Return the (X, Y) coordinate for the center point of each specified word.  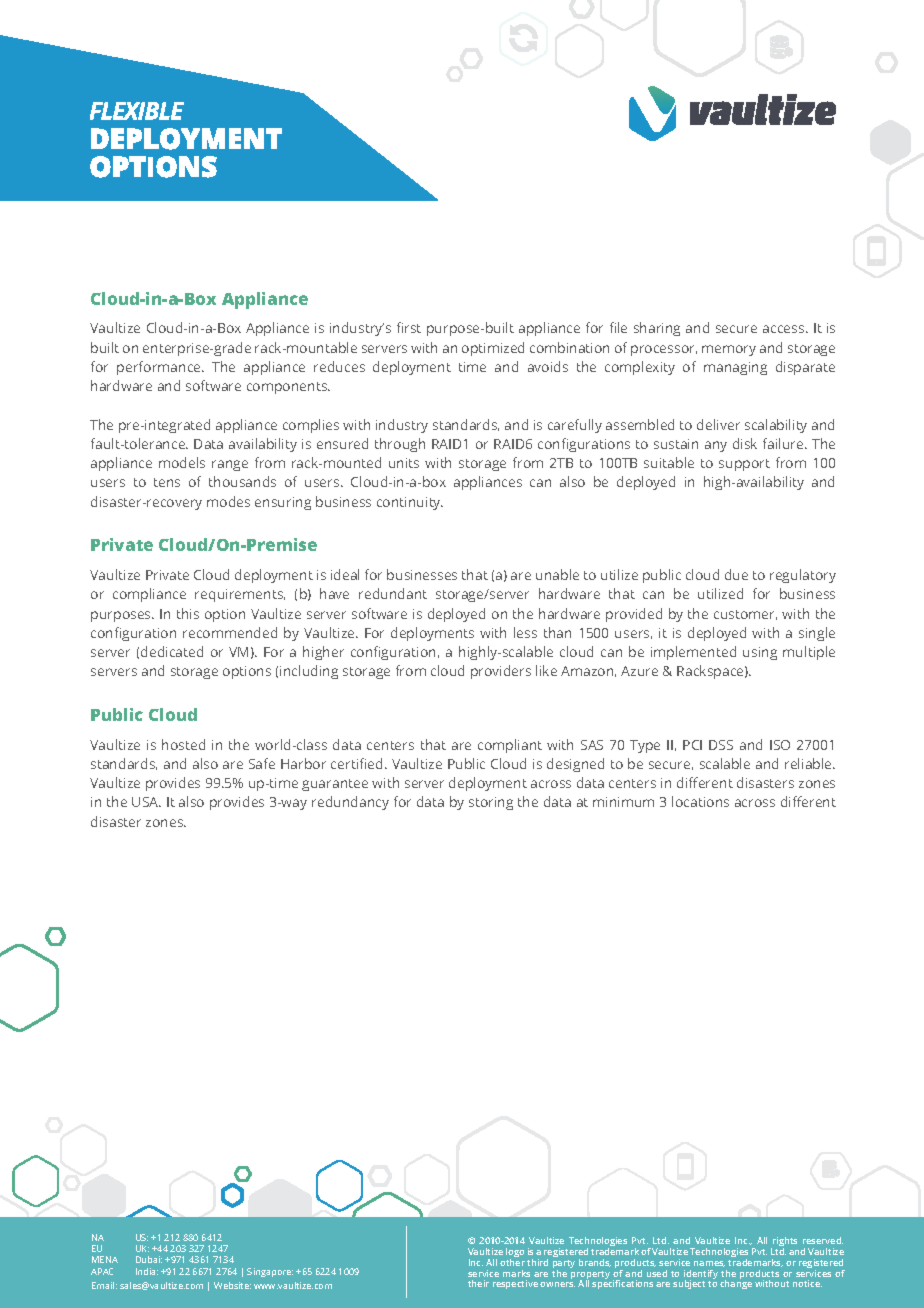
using (760, 653)
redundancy (350, 803)
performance (160, 368)
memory (729, 350)
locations (700, 801)
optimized (493, 349)
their (478, 1283)
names (709, 1264)
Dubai (149, 1259)
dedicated (172, 651)
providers (501, 672)
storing (491, 803)
